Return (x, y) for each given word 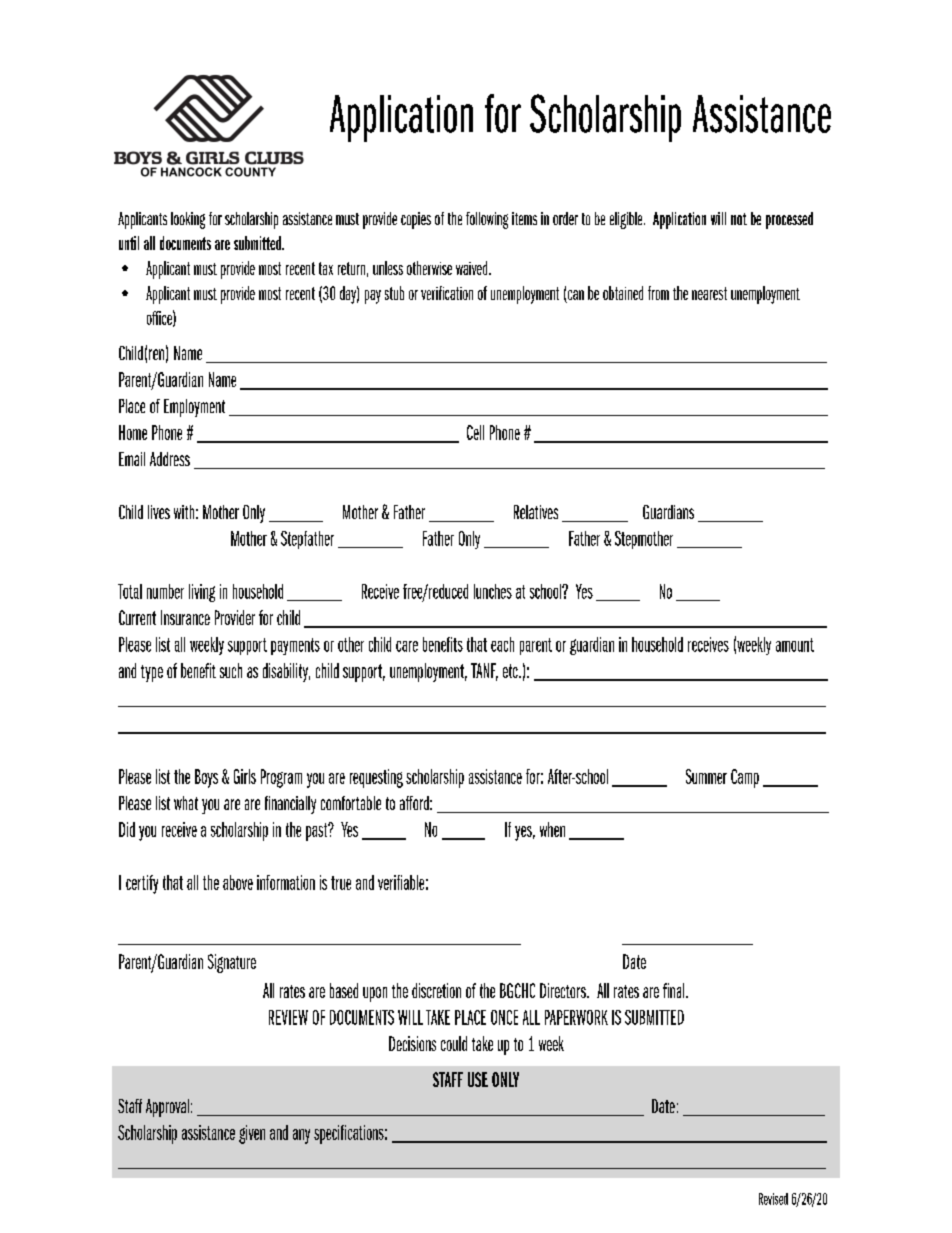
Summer (706, 776)
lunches (493, 591)
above (238, 882)
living (202, 593)
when (552, 829)
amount (795, 645)
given (252, 1134)
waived (473, 268)
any (301, 1136)
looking (188, 220)
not (739, 219)
